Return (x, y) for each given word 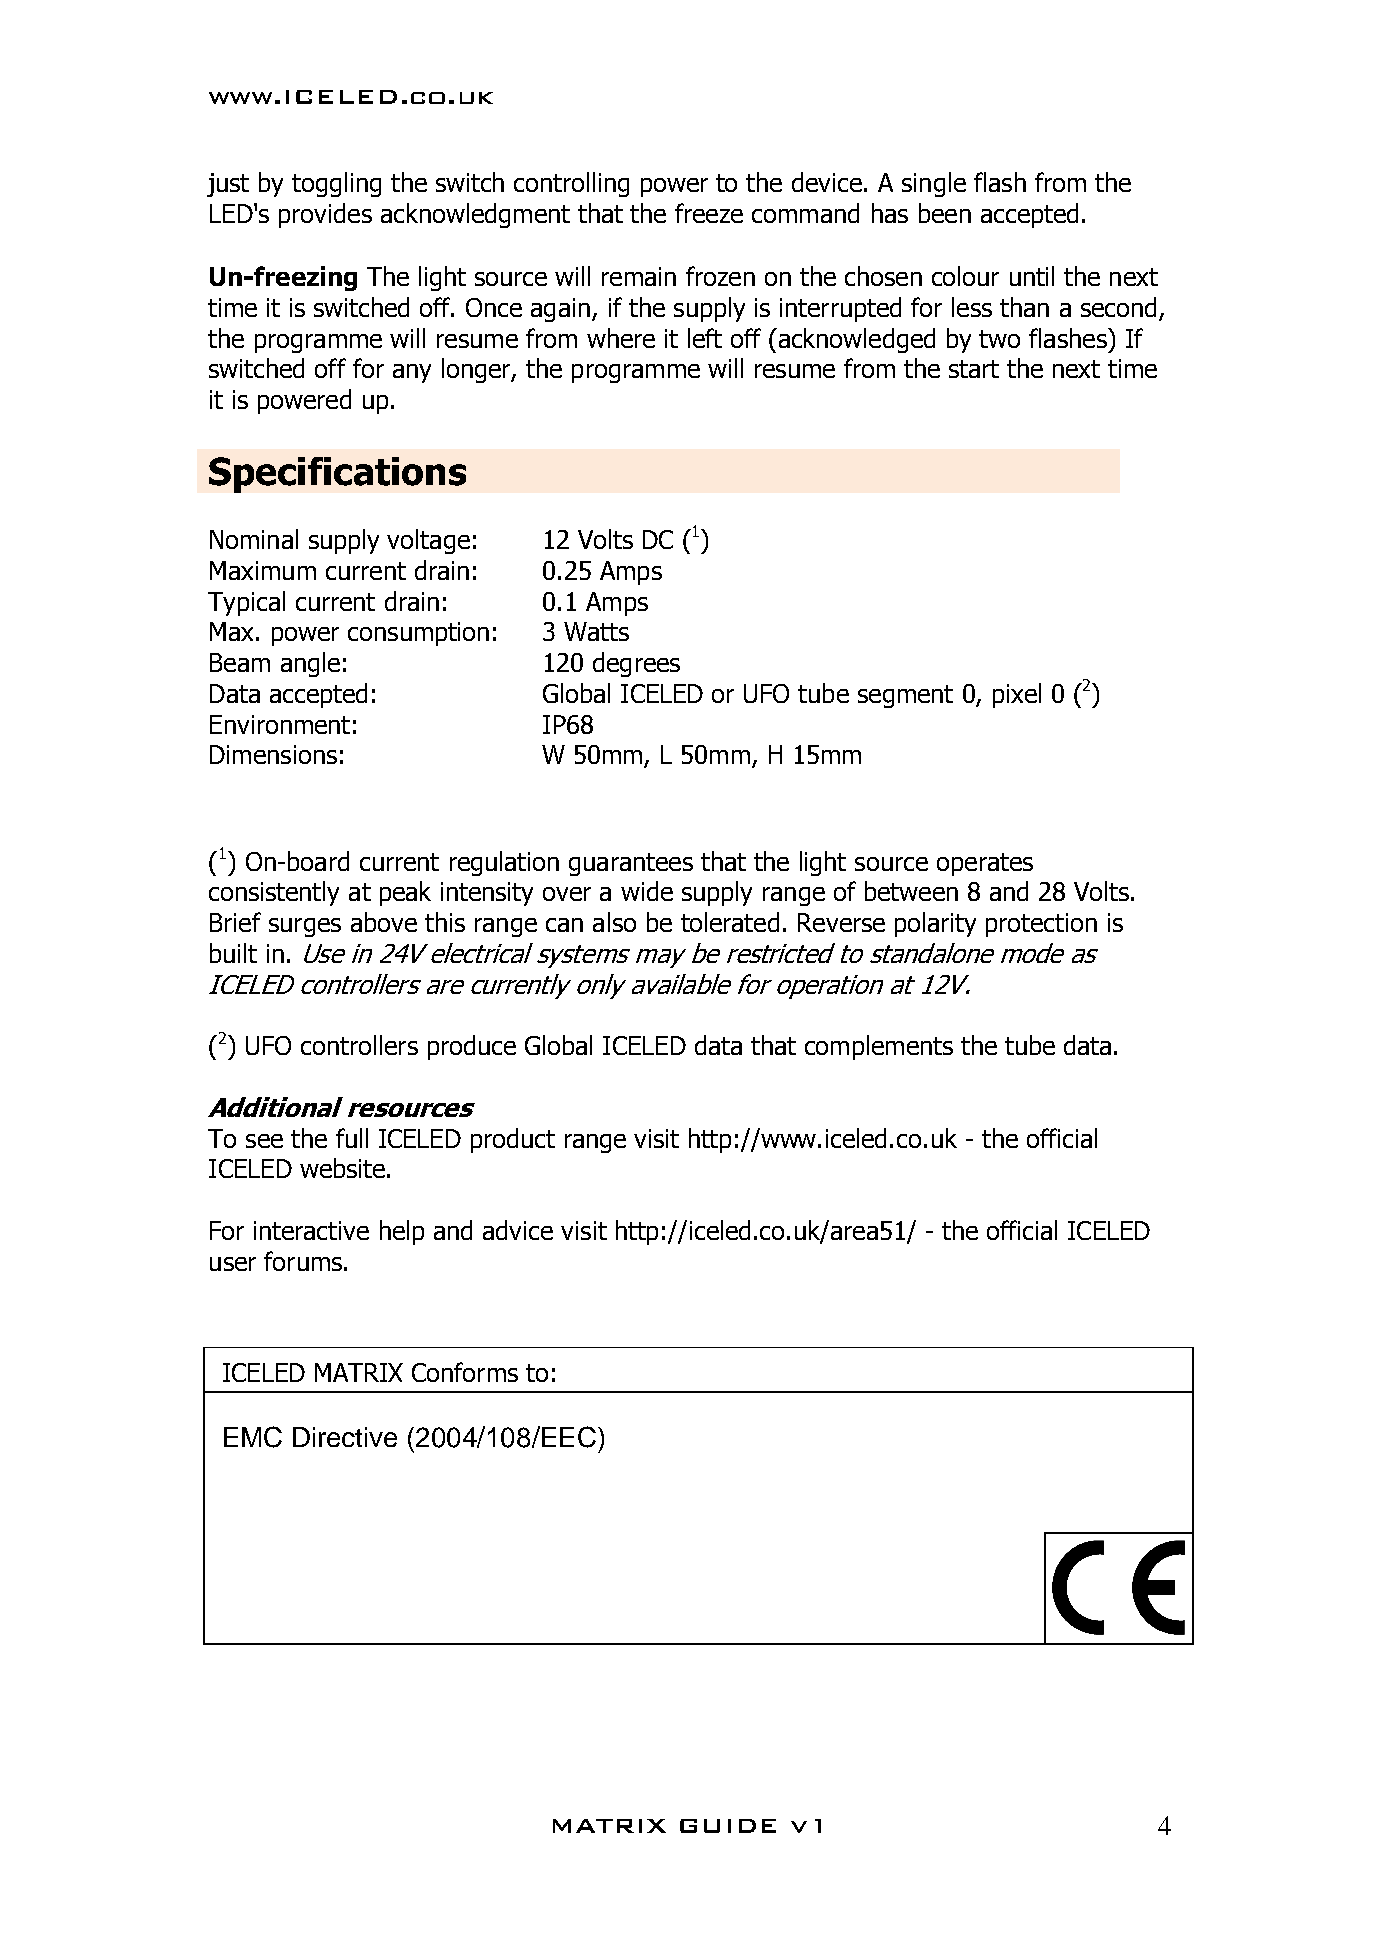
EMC (253, 1437)
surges (305, 927)
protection (1041, 925)
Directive (345, 1437)
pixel (1017, 695)
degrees (636, 664)
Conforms (465, 1372)
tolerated (730, 922)
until (1032, 276)
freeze (709, 213)
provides (325, 215)
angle (310, 664)
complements (879, 1047)
